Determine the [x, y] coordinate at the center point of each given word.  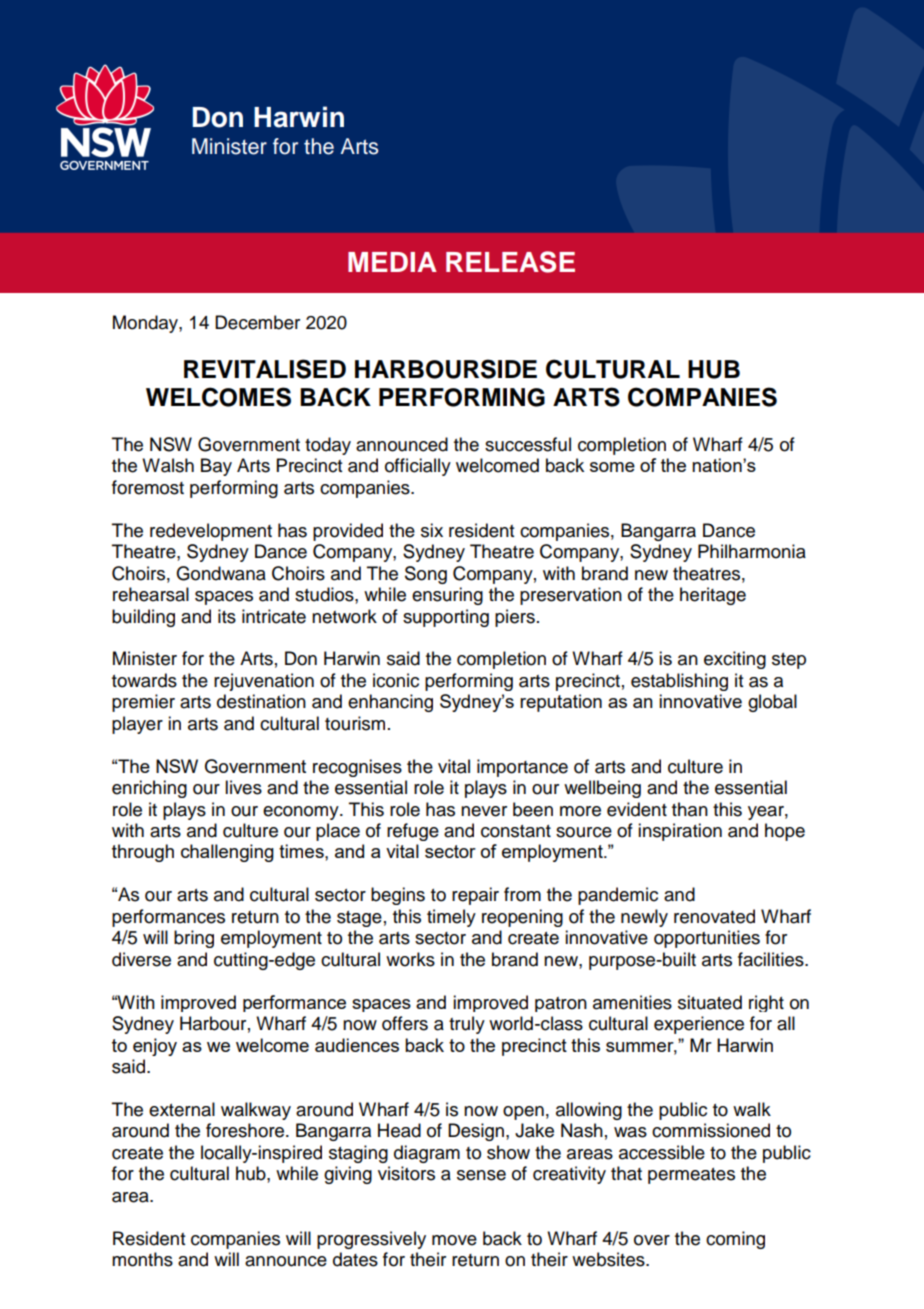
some [612, 467]
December [257, 322]
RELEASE [510, 262]
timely [451, 918]
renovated [714, 916]
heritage [713, 596]
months [142, 1259]
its [227, 616]
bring [194, 939]
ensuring [447, 596]
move [454, 1240]
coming [735, 1240]
